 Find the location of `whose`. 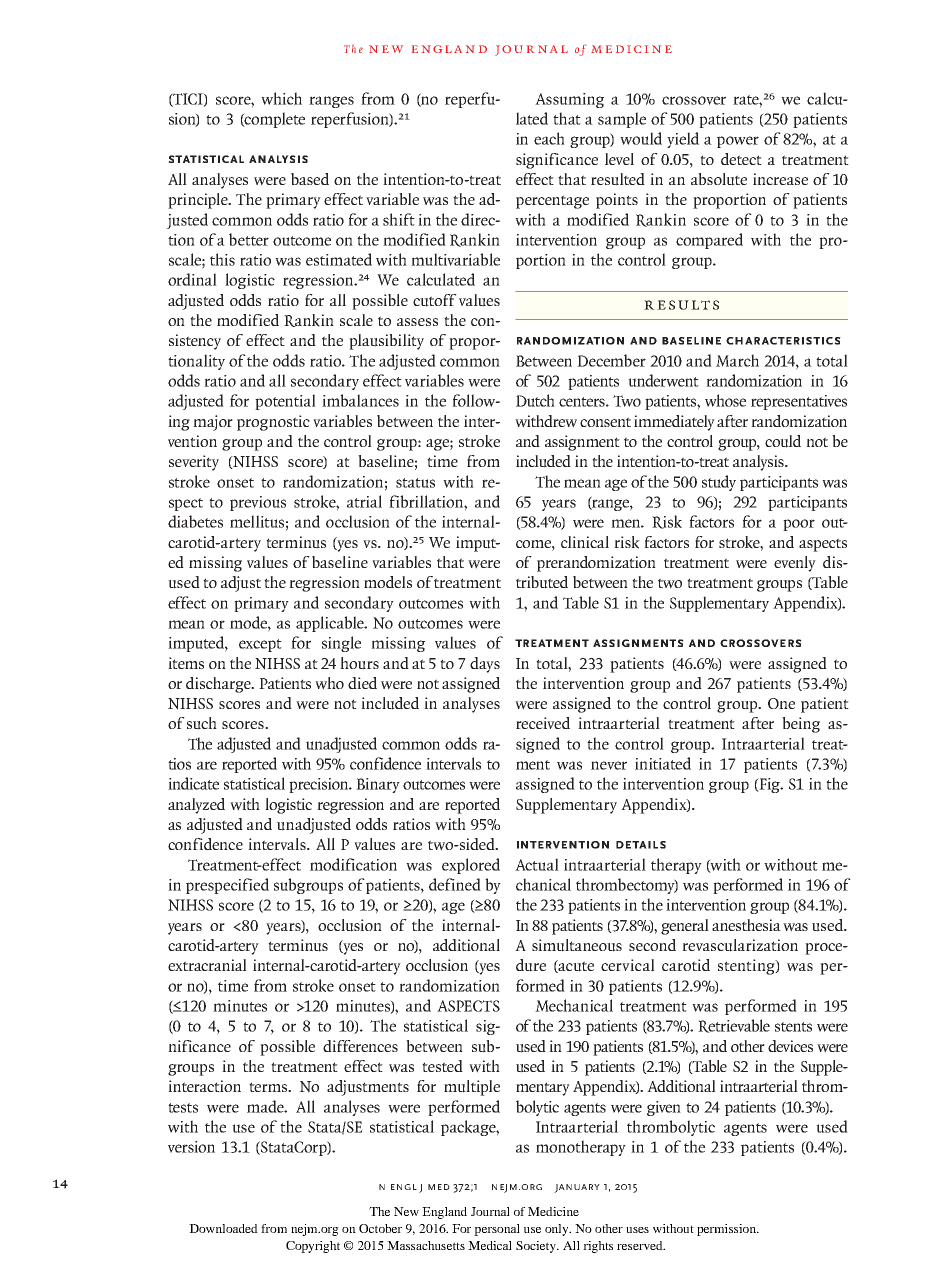

whose is located at coordinates (725, 400).
